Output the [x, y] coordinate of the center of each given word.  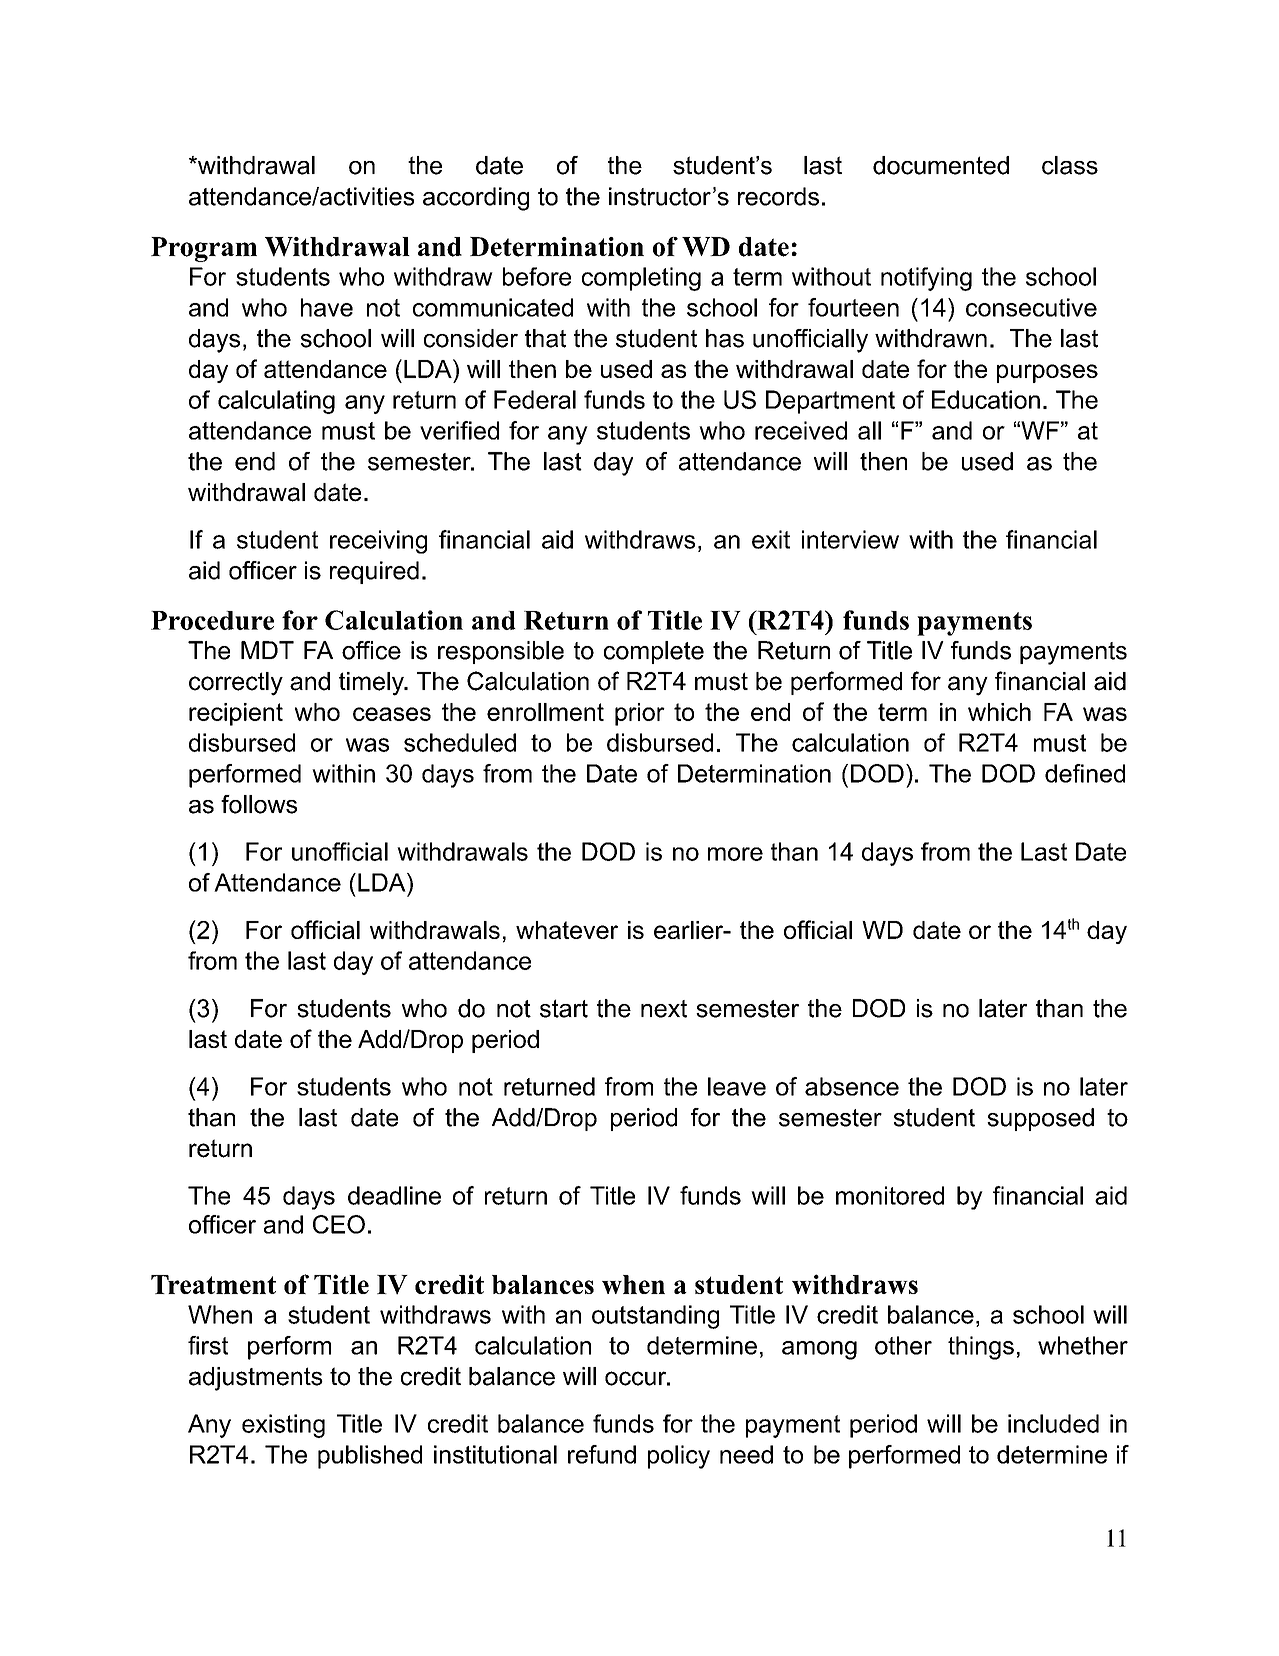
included [1053, 1423]
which [999, 712]
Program [204, 249]
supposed [1040, 1119]
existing [283, 1426]
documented [941, 165]
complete [654, 652]
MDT [267, 650]
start [564, 1008]
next [664, 1009]
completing [641, 279]
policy [679, 1457]
